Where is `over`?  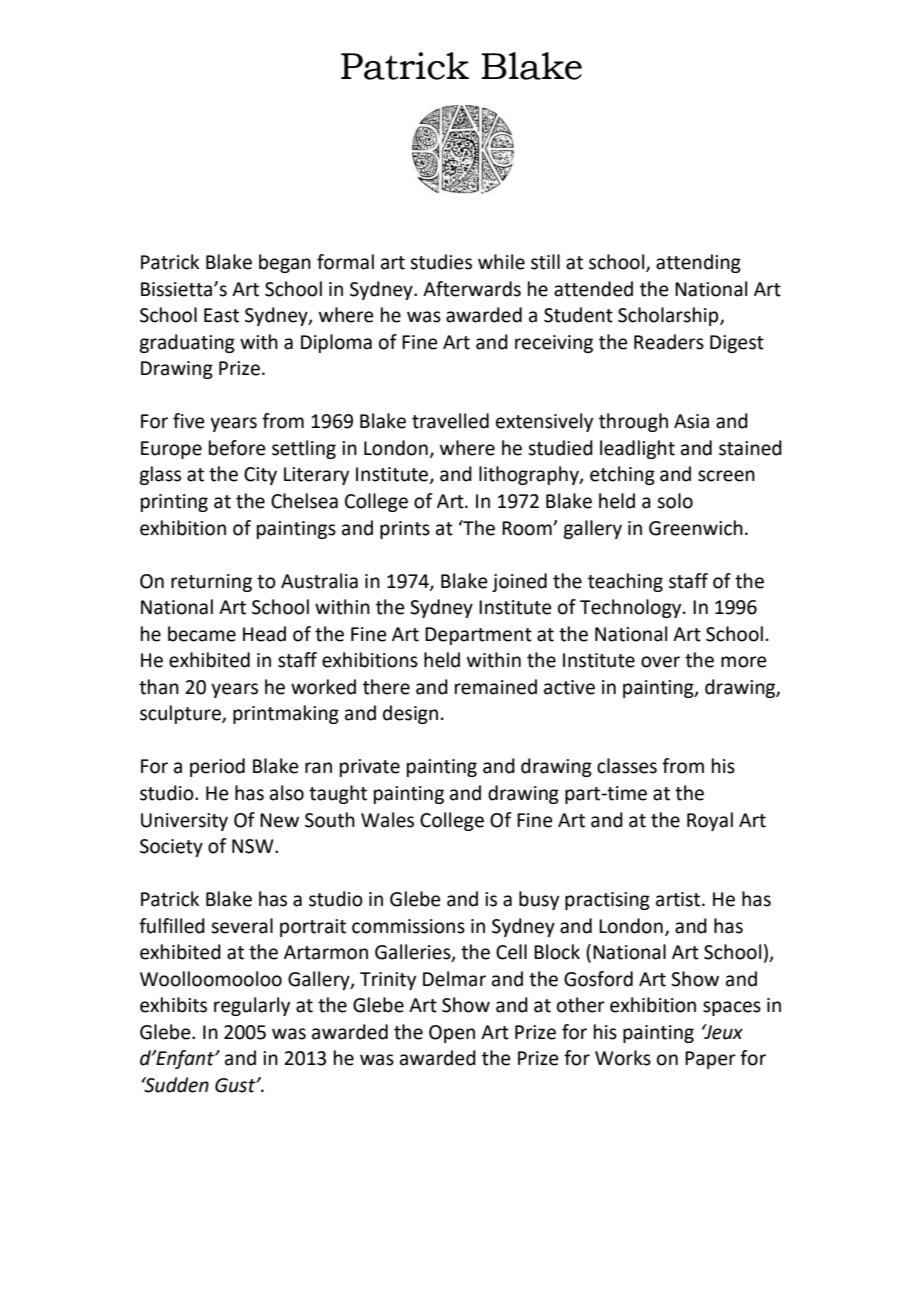 over is located at coordinates (660, 662).
